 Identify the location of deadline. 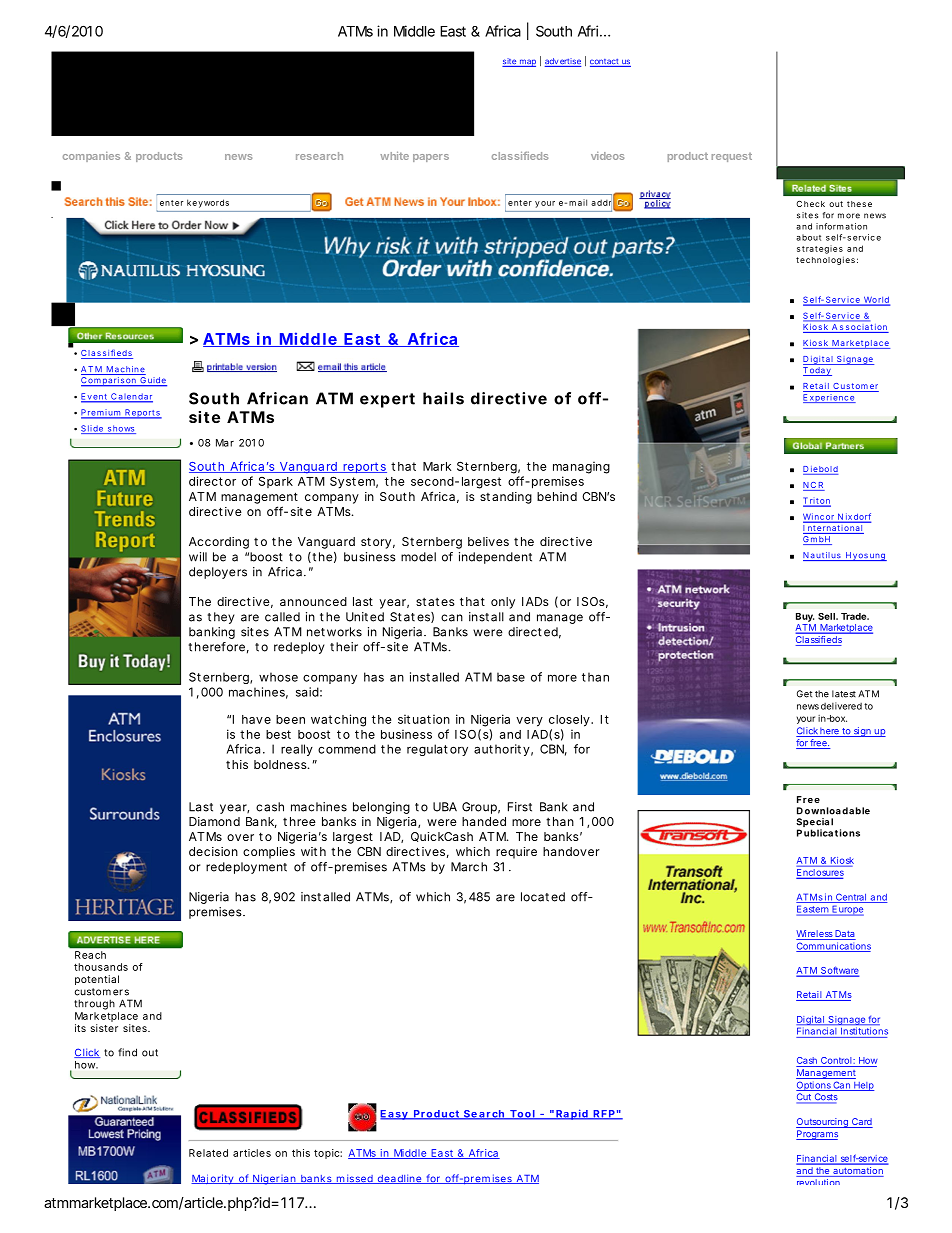
(398, 1179).
